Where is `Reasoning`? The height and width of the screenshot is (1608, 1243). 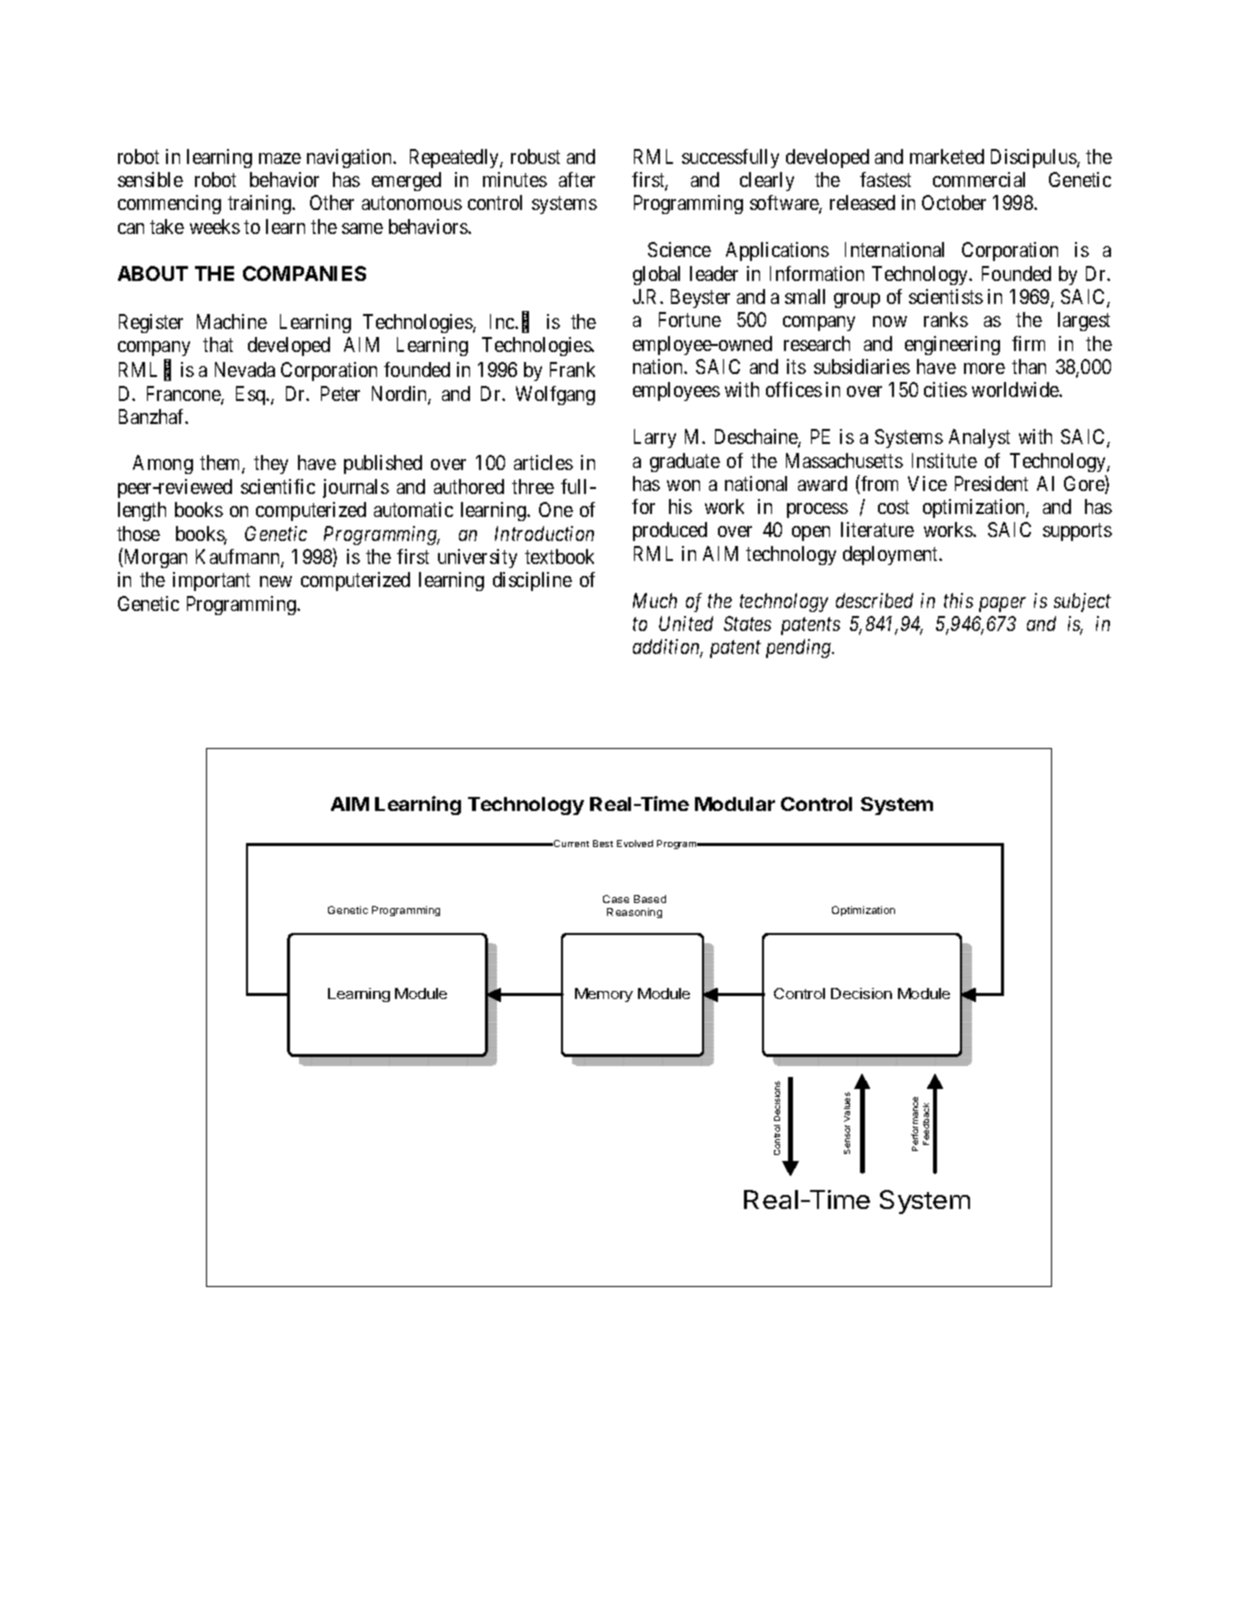
Reasoning is located at coordinates (634, 913).
